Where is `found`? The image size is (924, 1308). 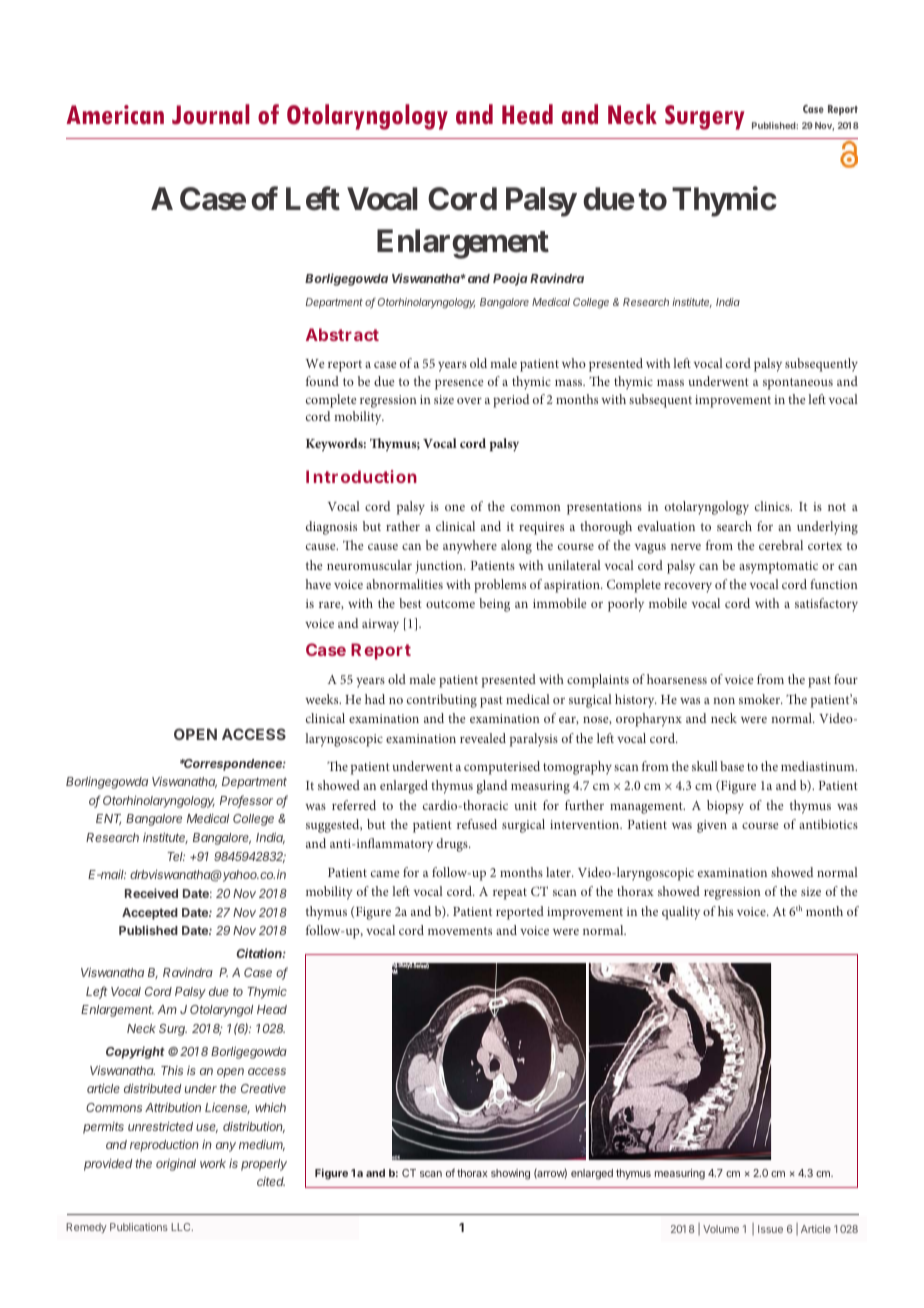 found is located at coordinates (322, 381).
